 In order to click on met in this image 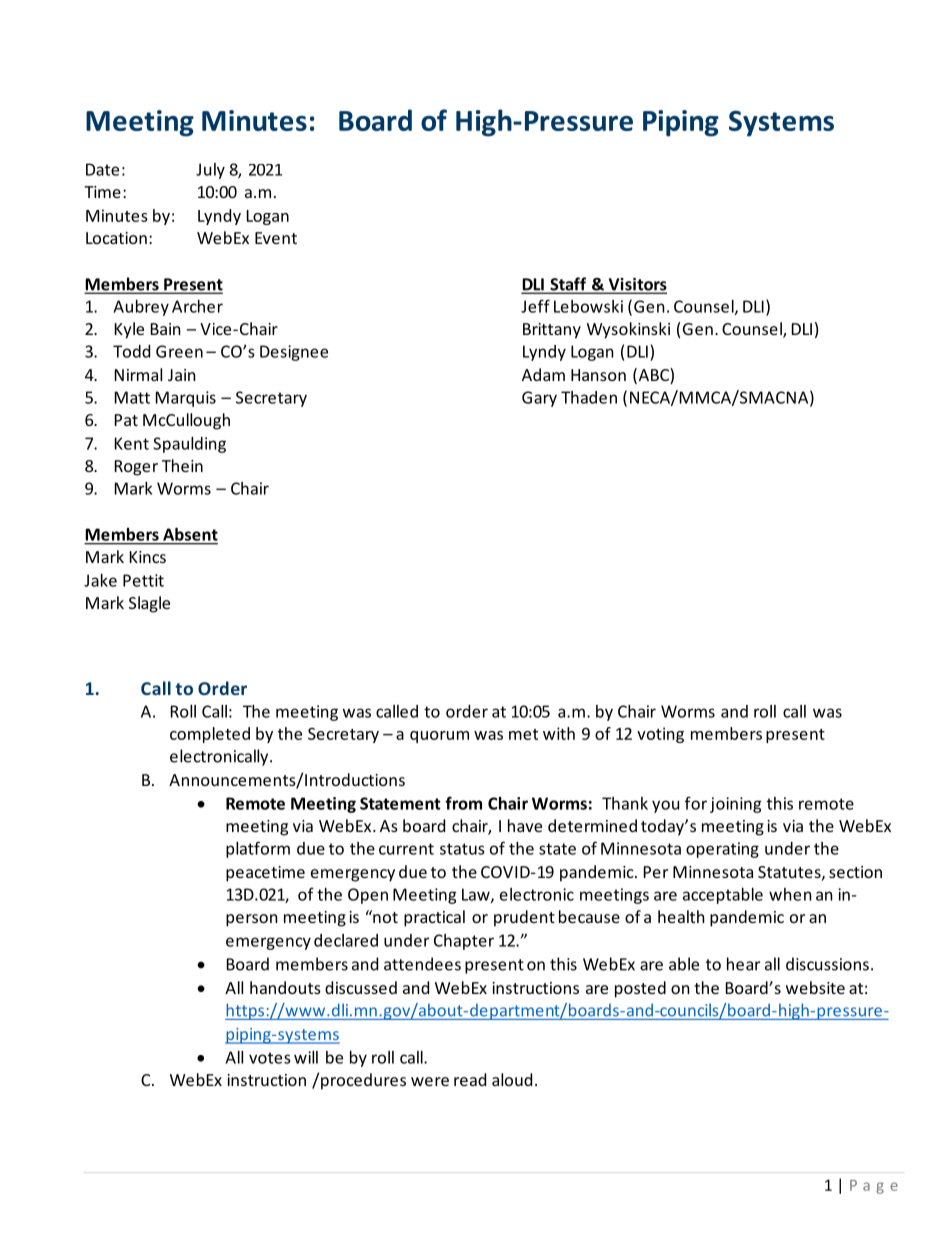, I will do `click(523, 734)`.
